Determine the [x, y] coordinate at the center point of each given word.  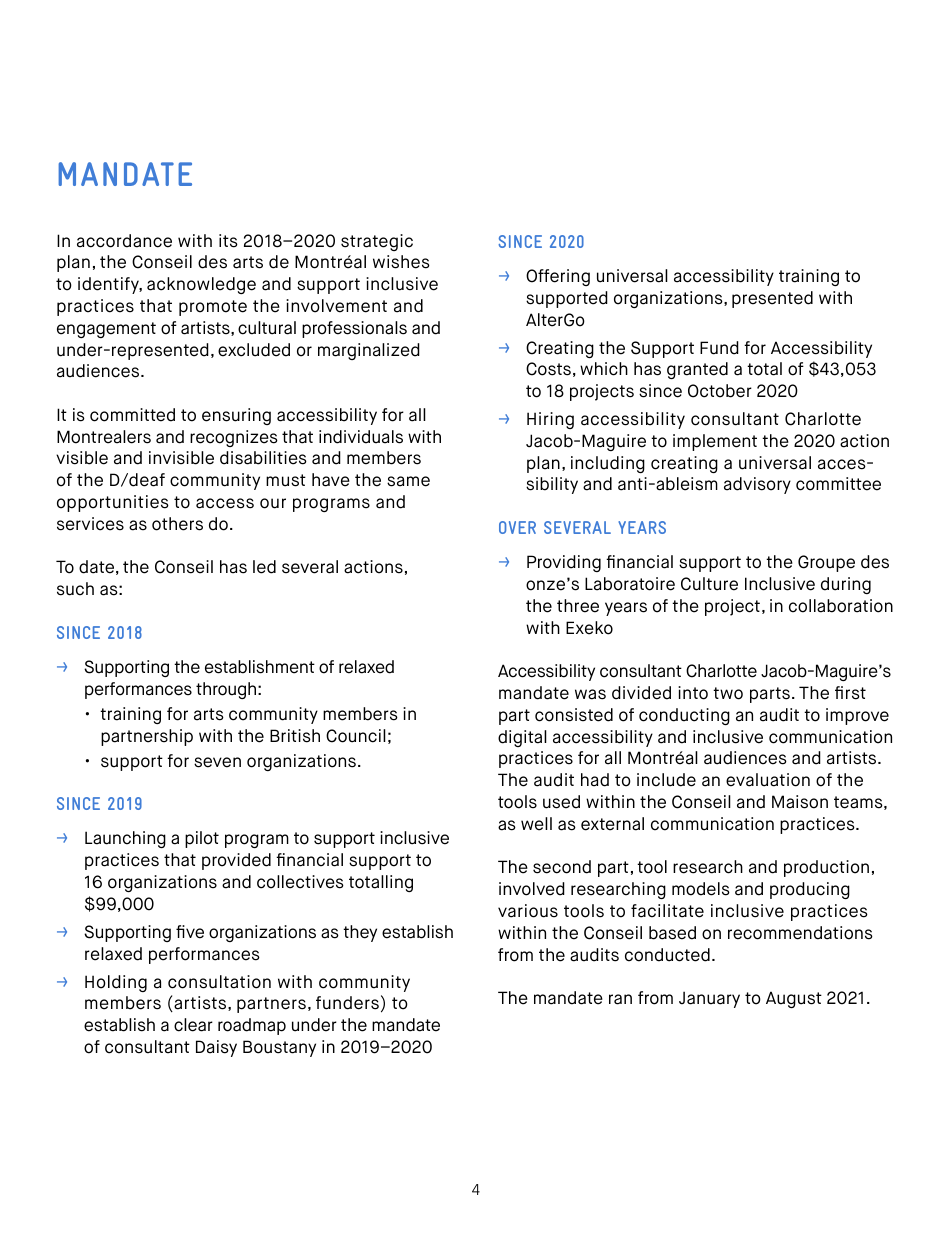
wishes [401, 262]
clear [193, 1025]
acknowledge [201, 285]
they [360, 933]
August [794, 999]
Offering [558, 277]
